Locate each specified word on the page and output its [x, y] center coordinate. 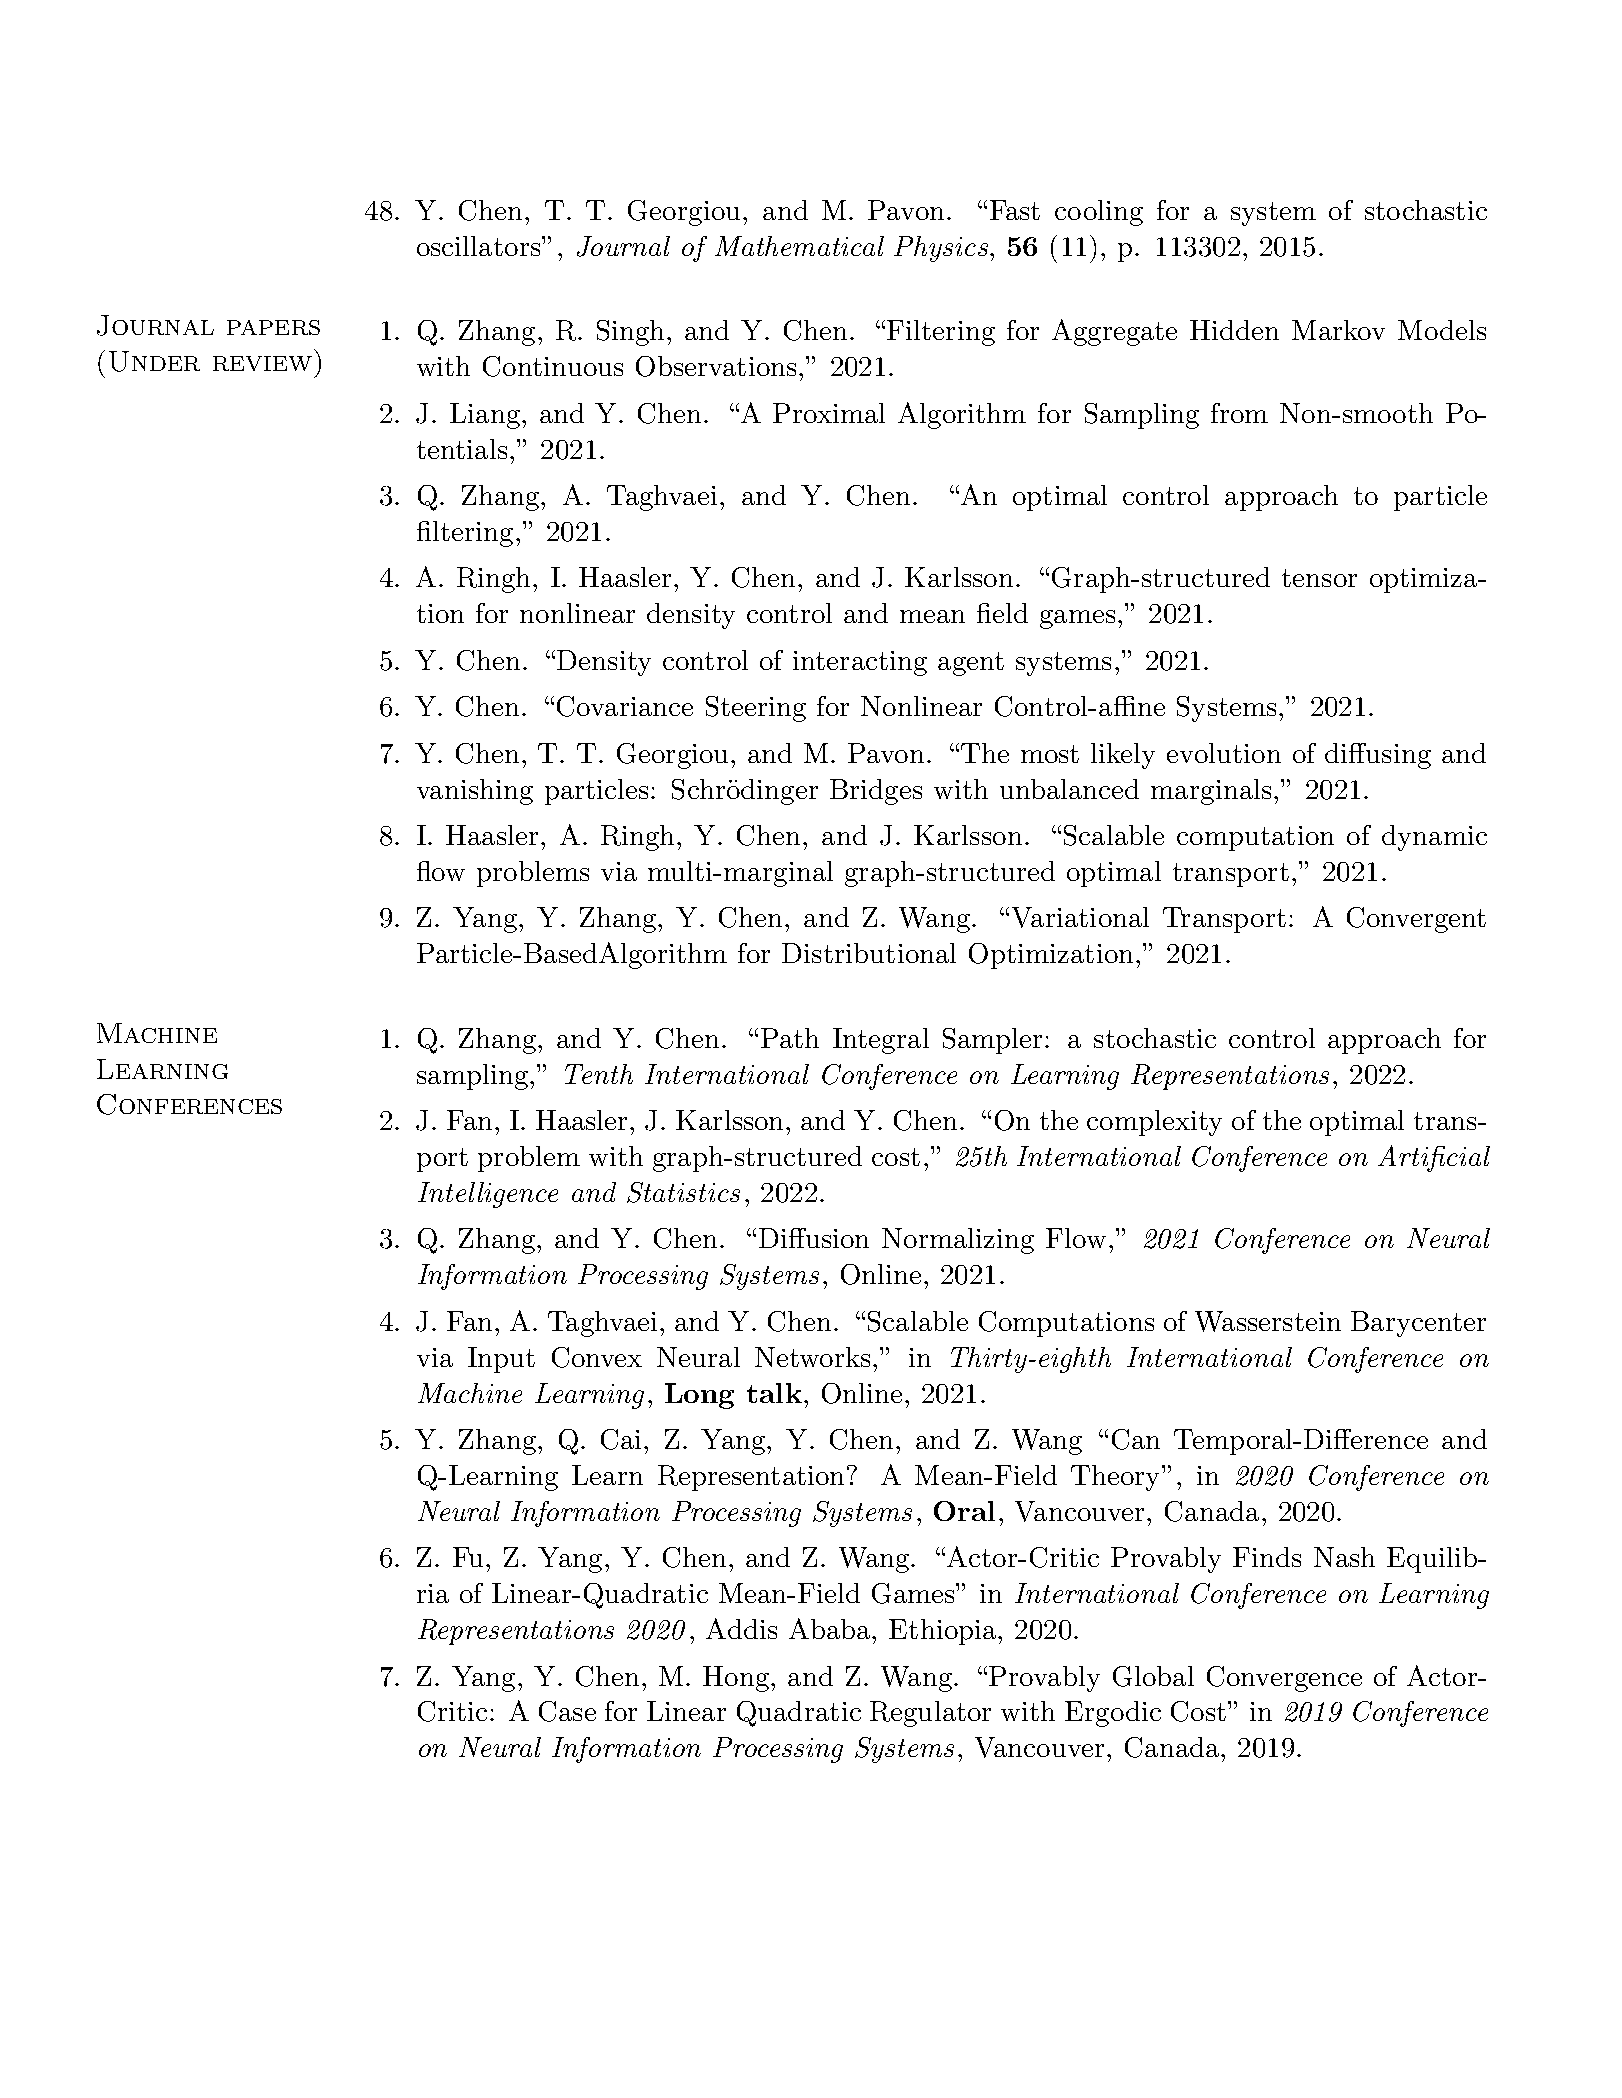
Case [567, 1711]
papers [273, 327]
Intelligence [488, 1195]
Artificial [1434, 1158]
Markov [1338, 330]
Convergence [1284, 1679]
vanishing [475, 792]
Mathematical [799, 246]
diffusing [1378, 756]
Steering [756, 709]
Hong [736, 1679]
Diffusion [814, 1238]
